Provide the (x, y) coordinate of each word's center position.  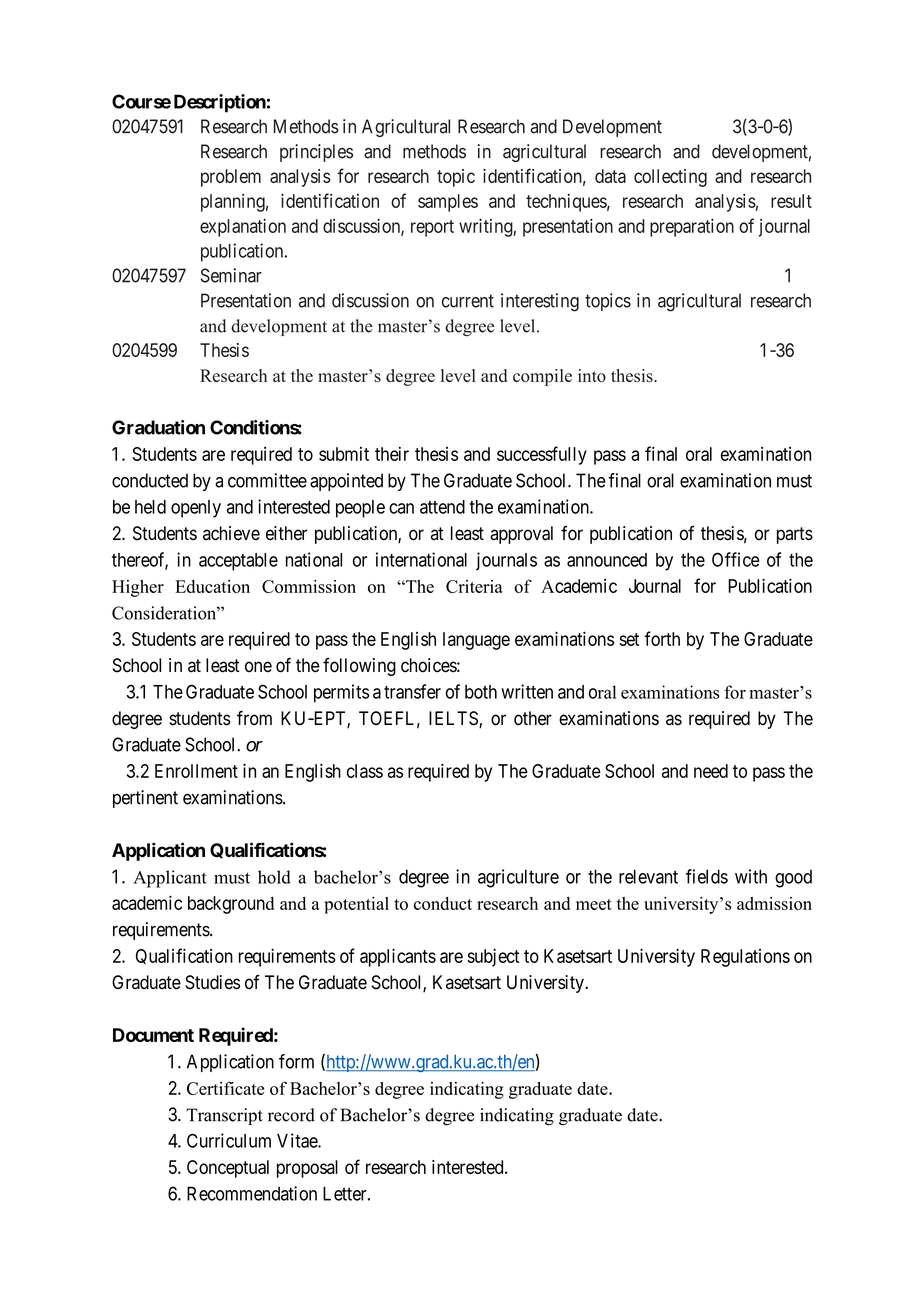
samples (448, 203)
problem (231, 178)
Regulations (745, 958)
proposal (307, 1169)
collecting (670, 178)
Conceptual (228, 1169)
